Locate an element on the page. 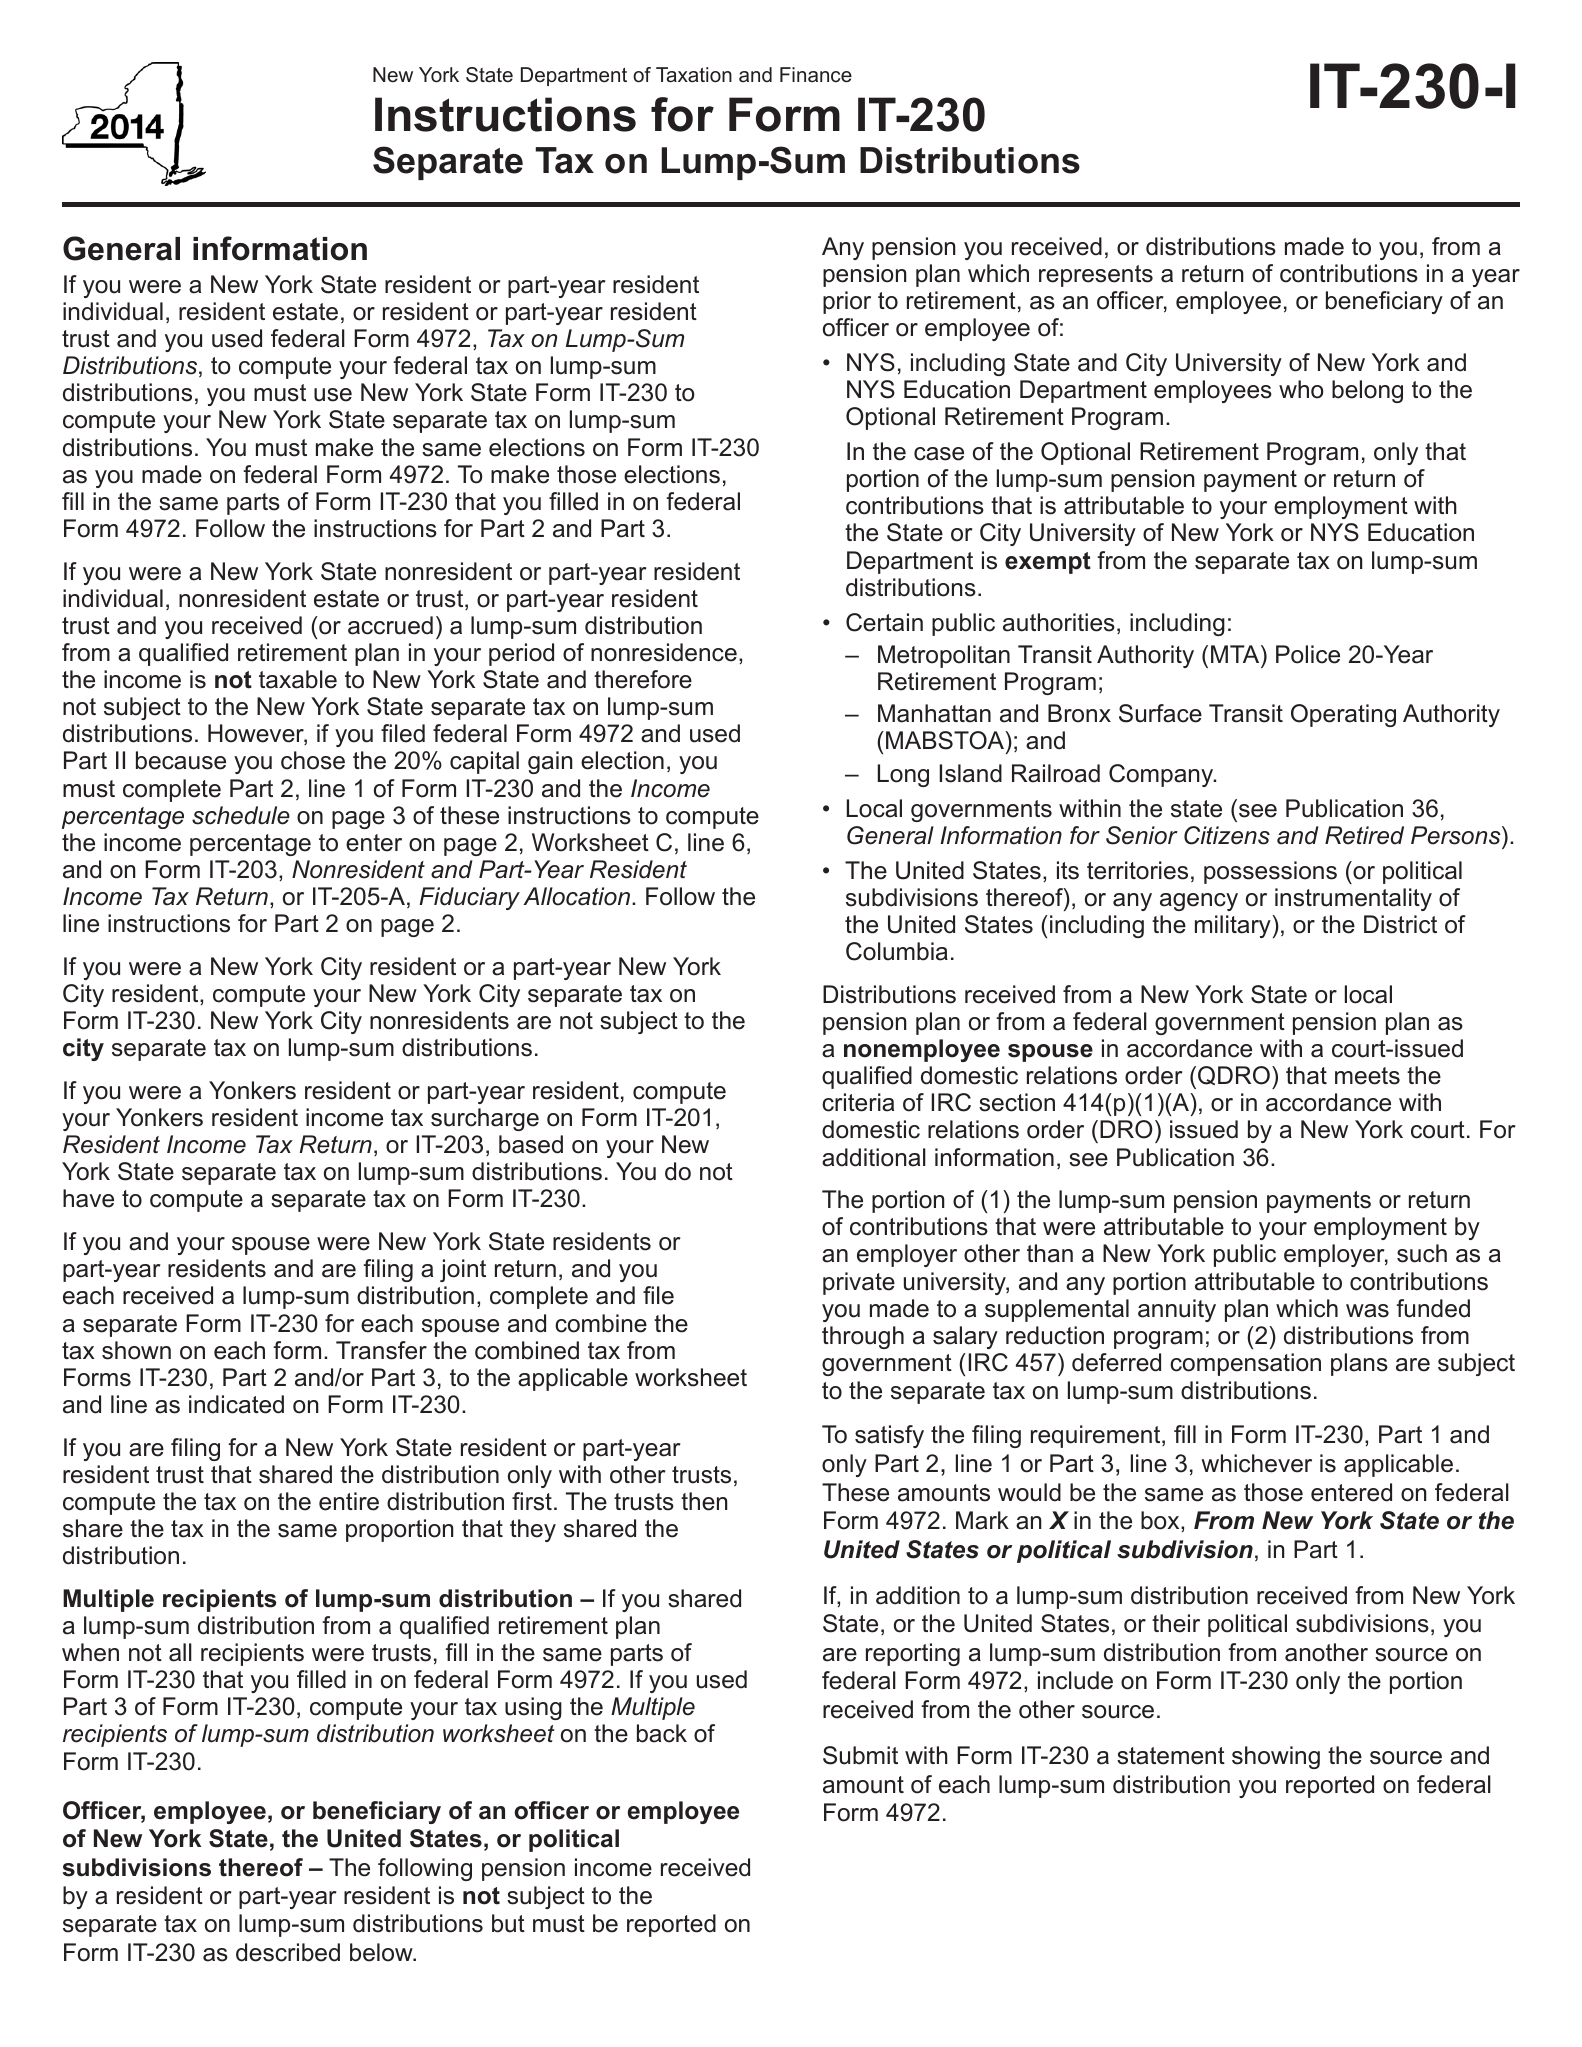 The image size is (1582, 2047). Fiduciary is located at coordinates (469, 898).
